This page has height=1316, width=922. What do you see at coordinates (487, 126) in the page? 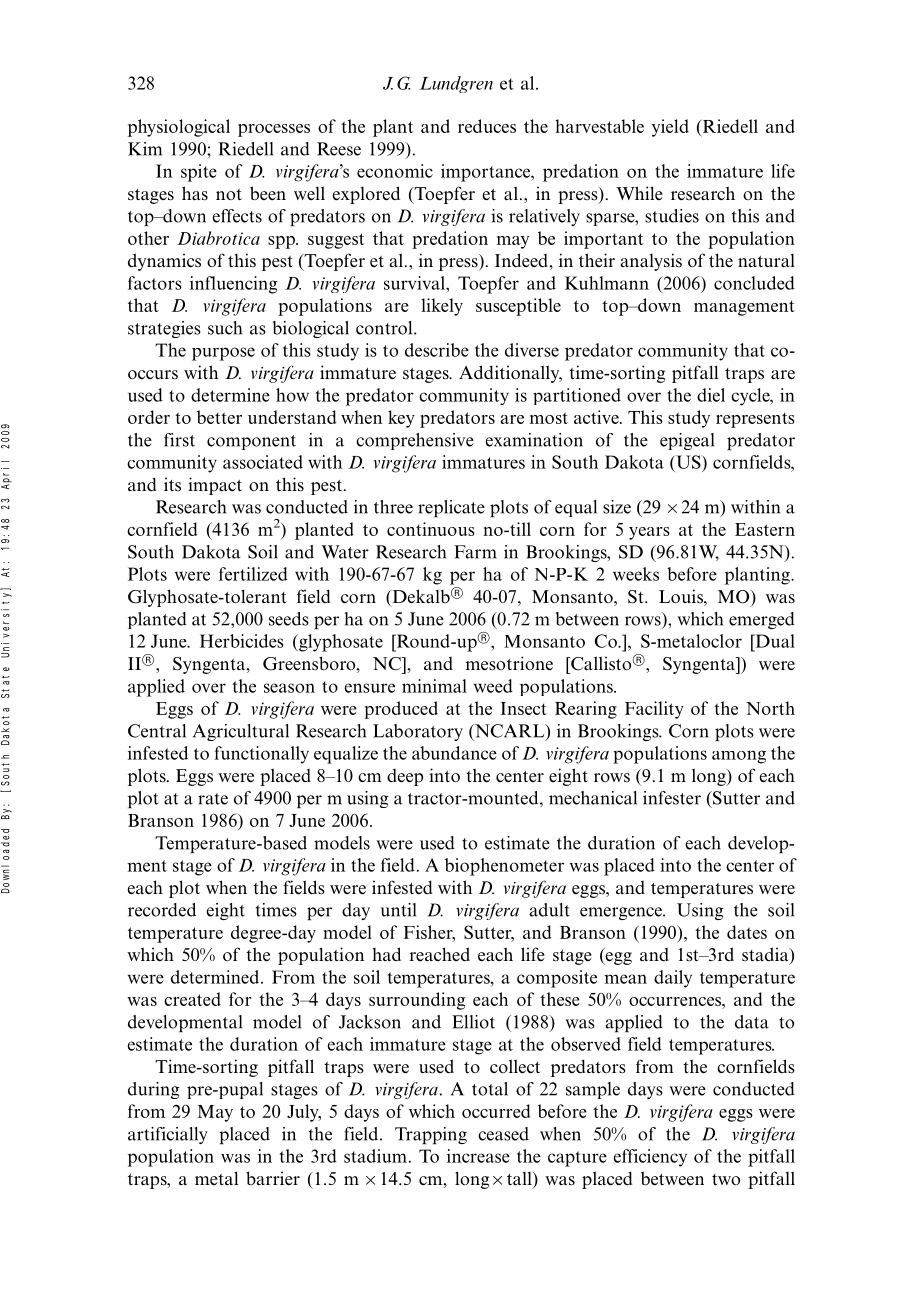
I see `reduces` at bounding box center [487, 126].
